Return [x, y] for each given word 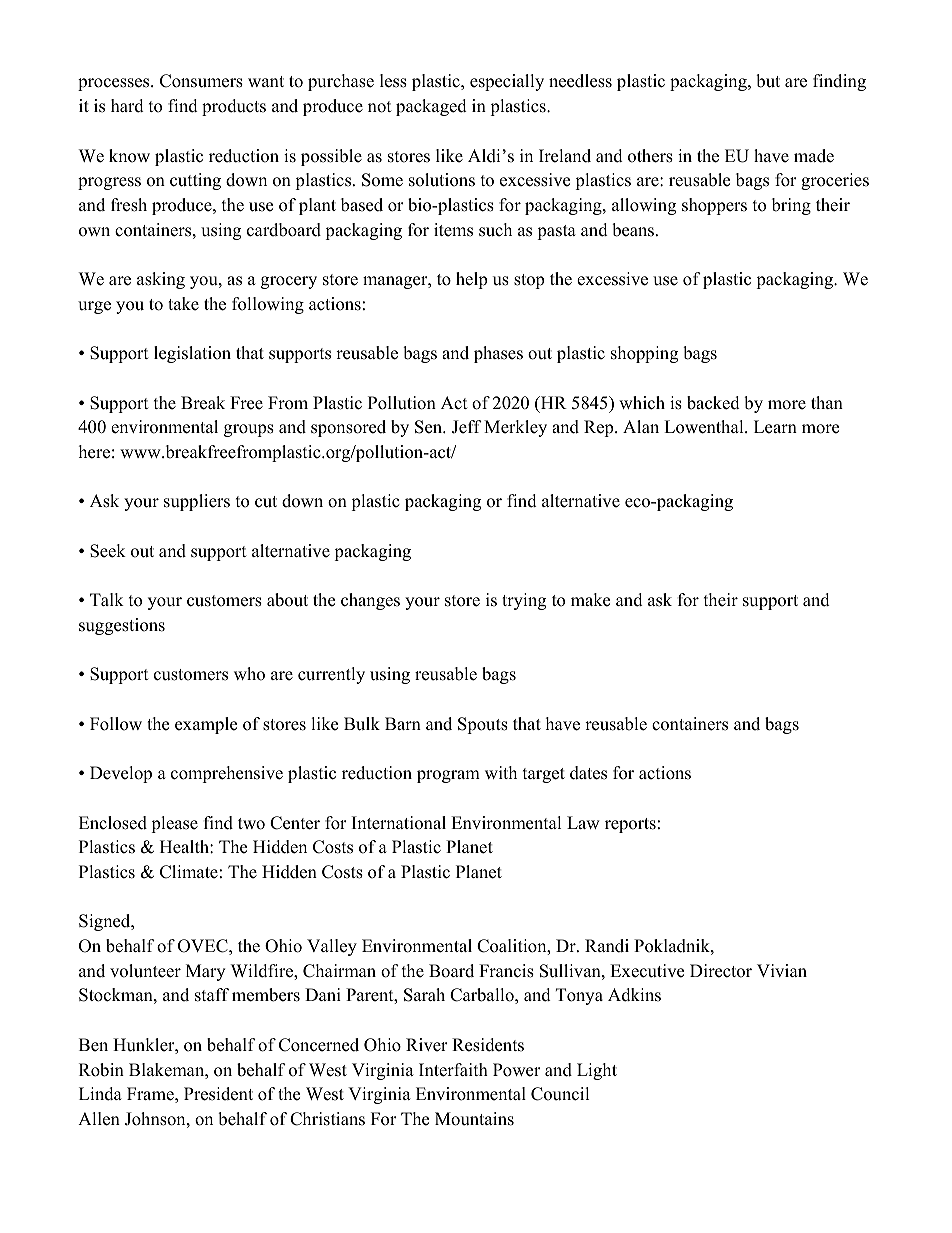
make [590, 600]
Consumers [201, 81]
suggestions [122, 626]
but [768, 81]
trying [524, 601]
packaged [431, 107]
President [218, 1094]
